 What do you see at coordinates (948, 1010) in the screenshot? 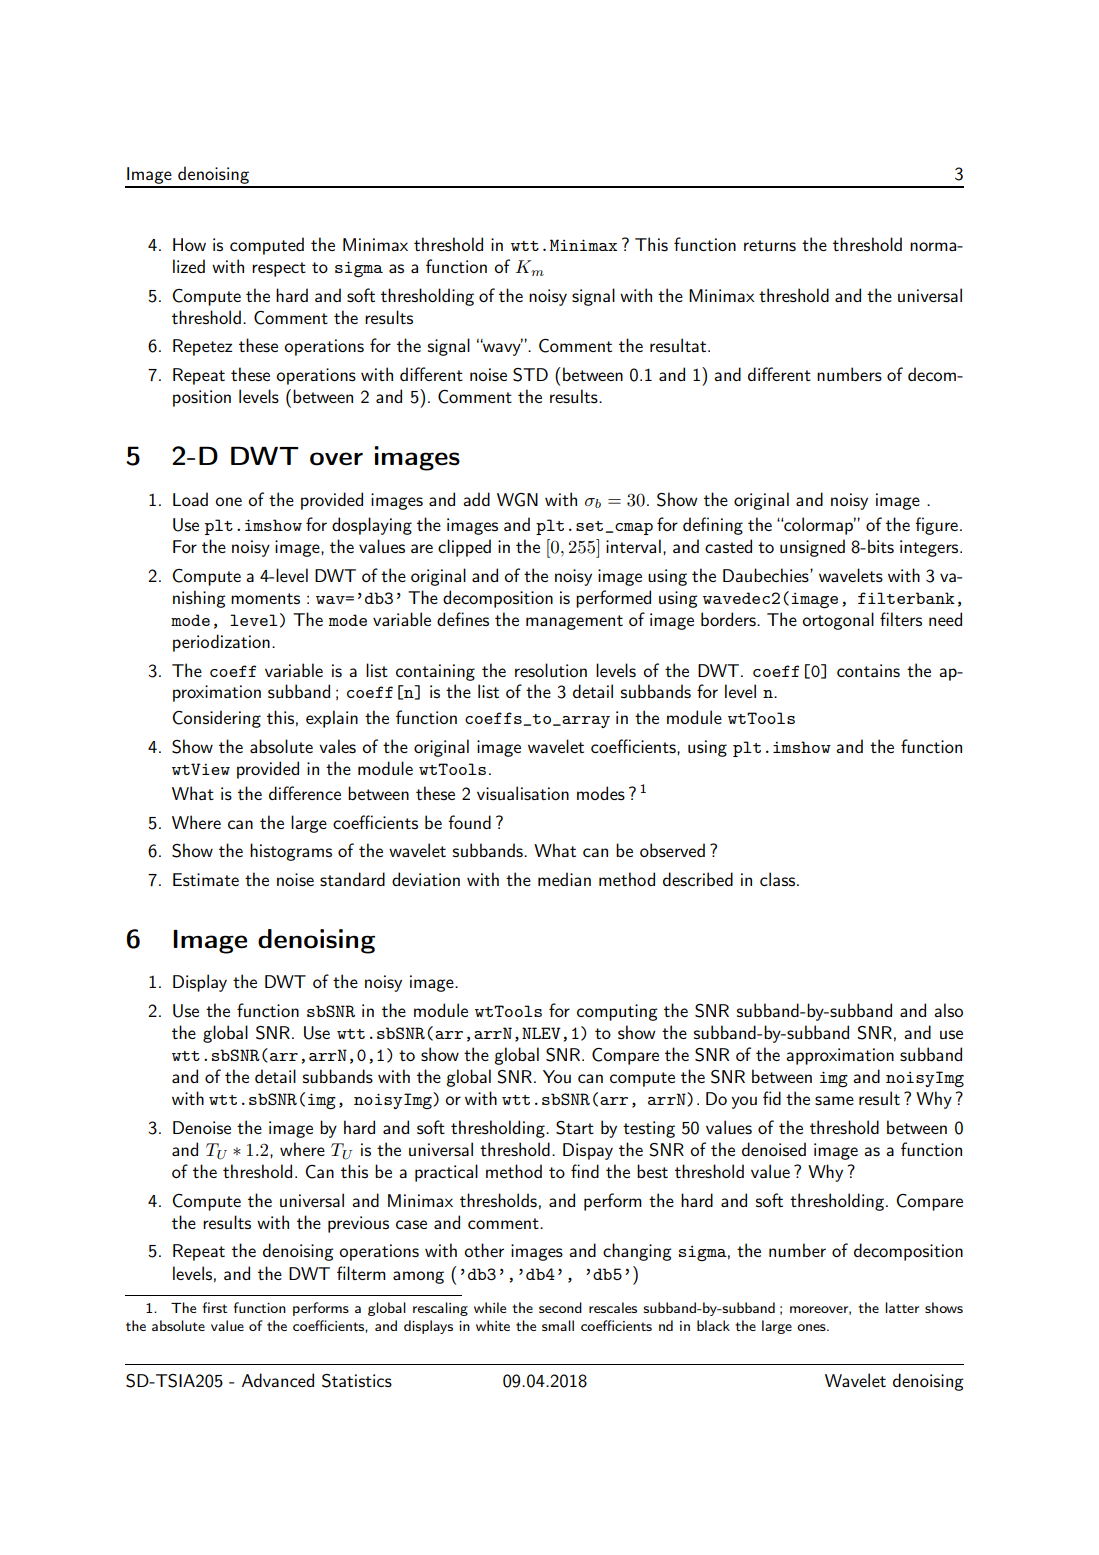
I see `also` at bounding box center [948, 1010].
